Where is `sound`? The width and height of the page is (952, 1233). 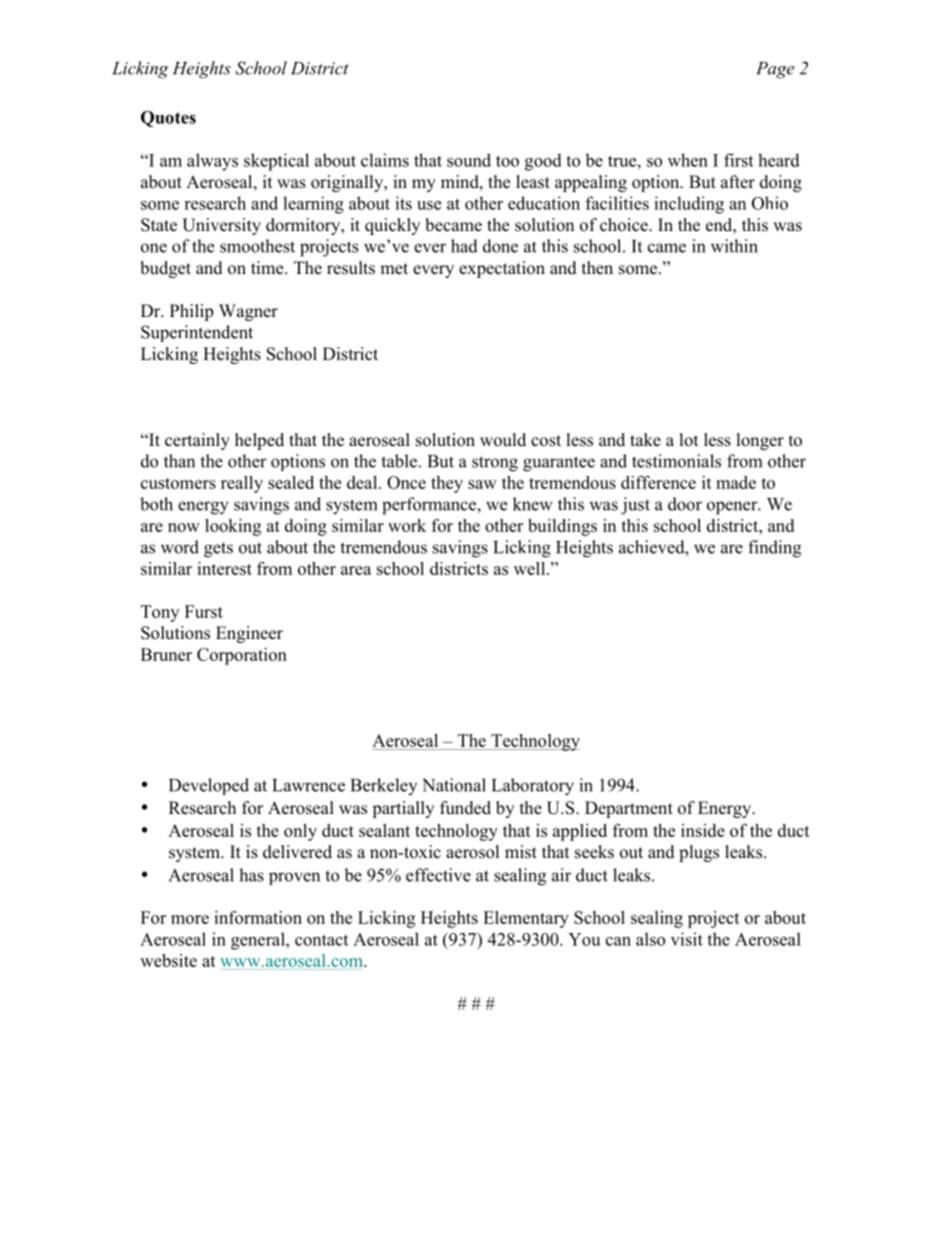 sound is located at coordinates (469, 160).
